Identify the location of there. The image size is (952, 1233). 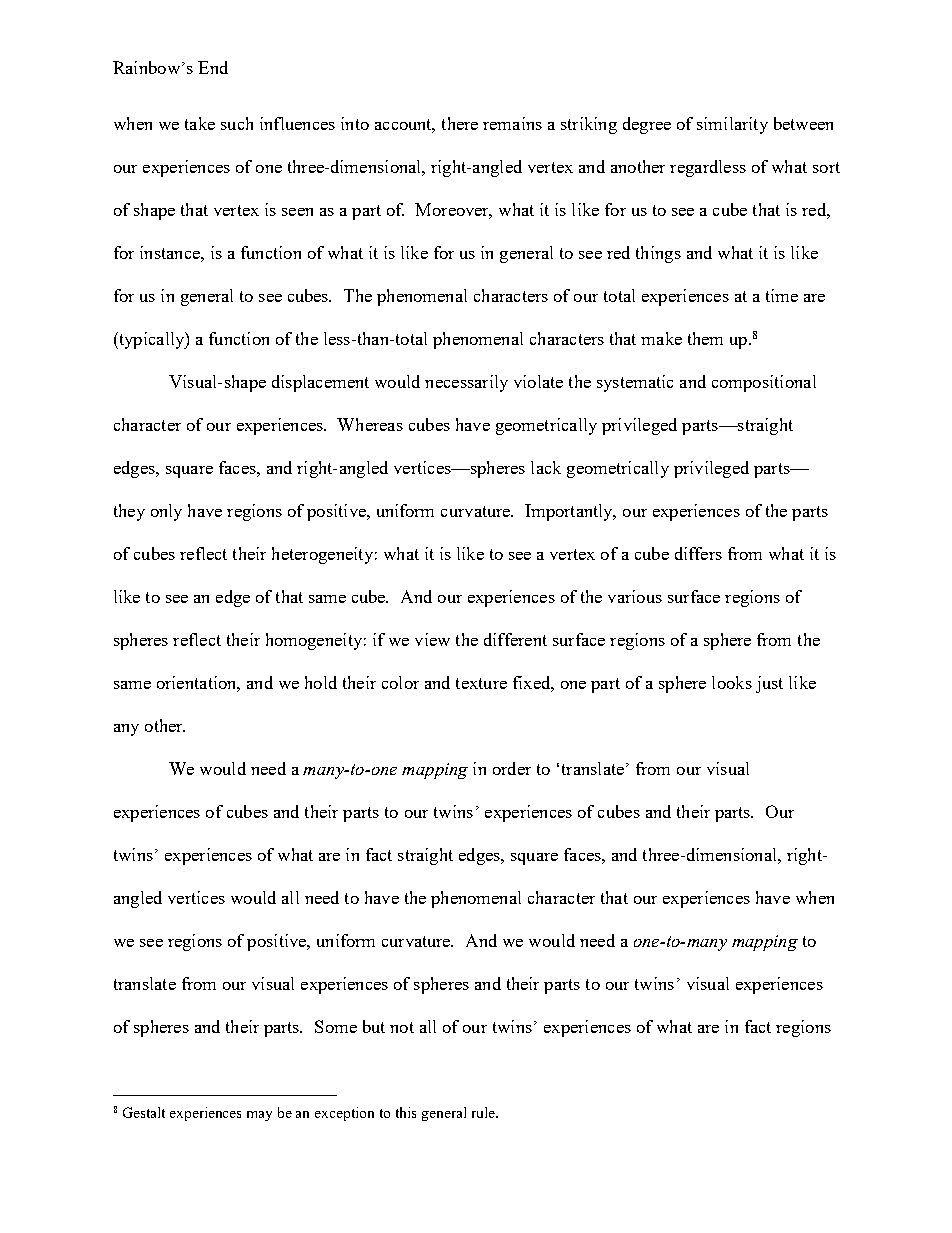
(460, 123).
